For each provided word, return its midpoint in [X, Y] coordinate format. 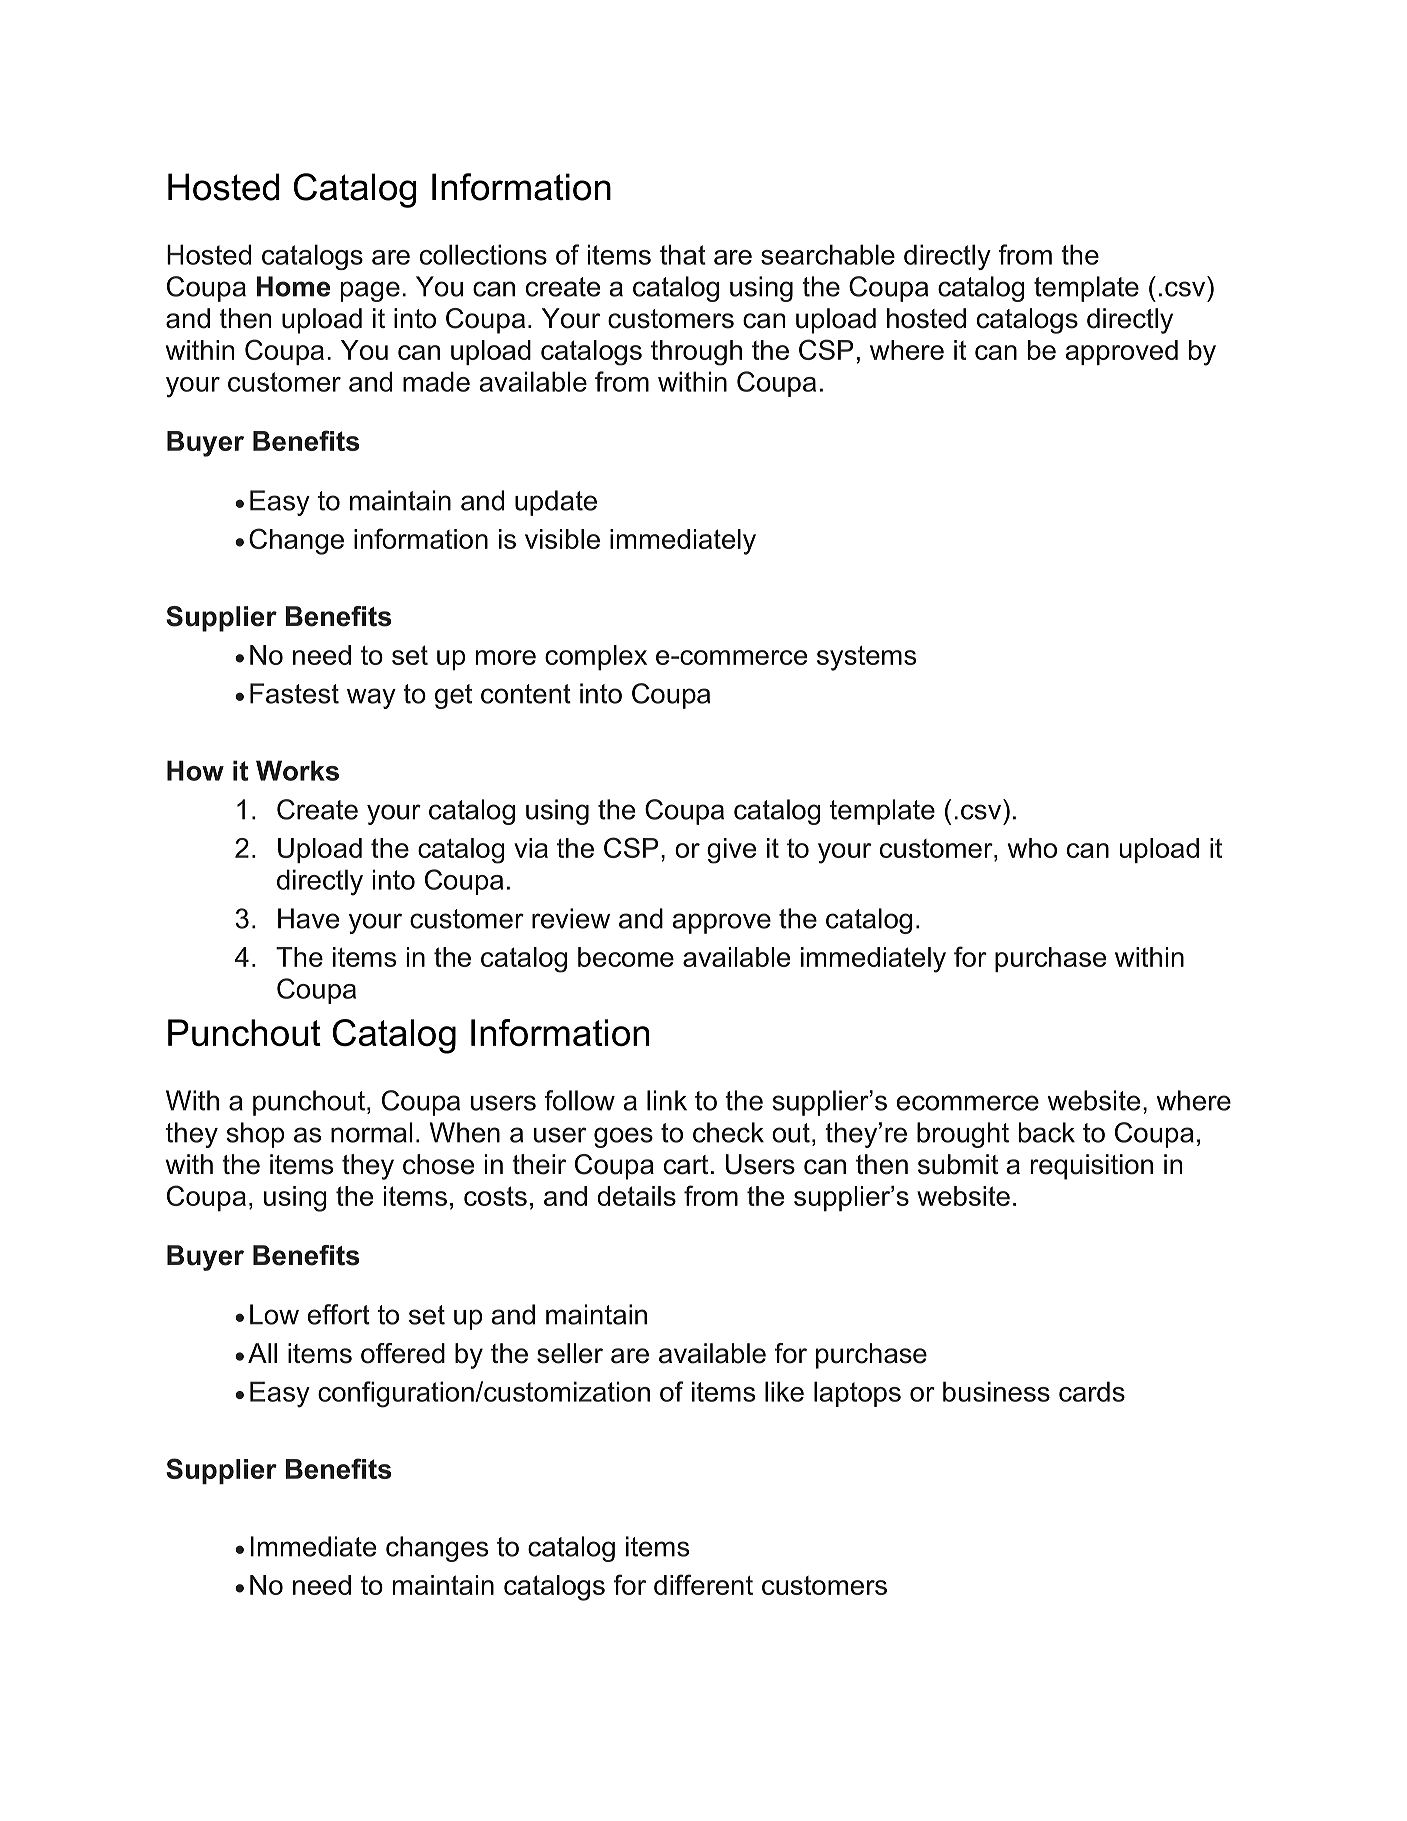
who [1032, 848]
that [683, 254]
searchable [828, 254]
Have [308, 918]
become [626, 957]
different [703, 1584]
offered [403, 1353]
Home [293, 286]
